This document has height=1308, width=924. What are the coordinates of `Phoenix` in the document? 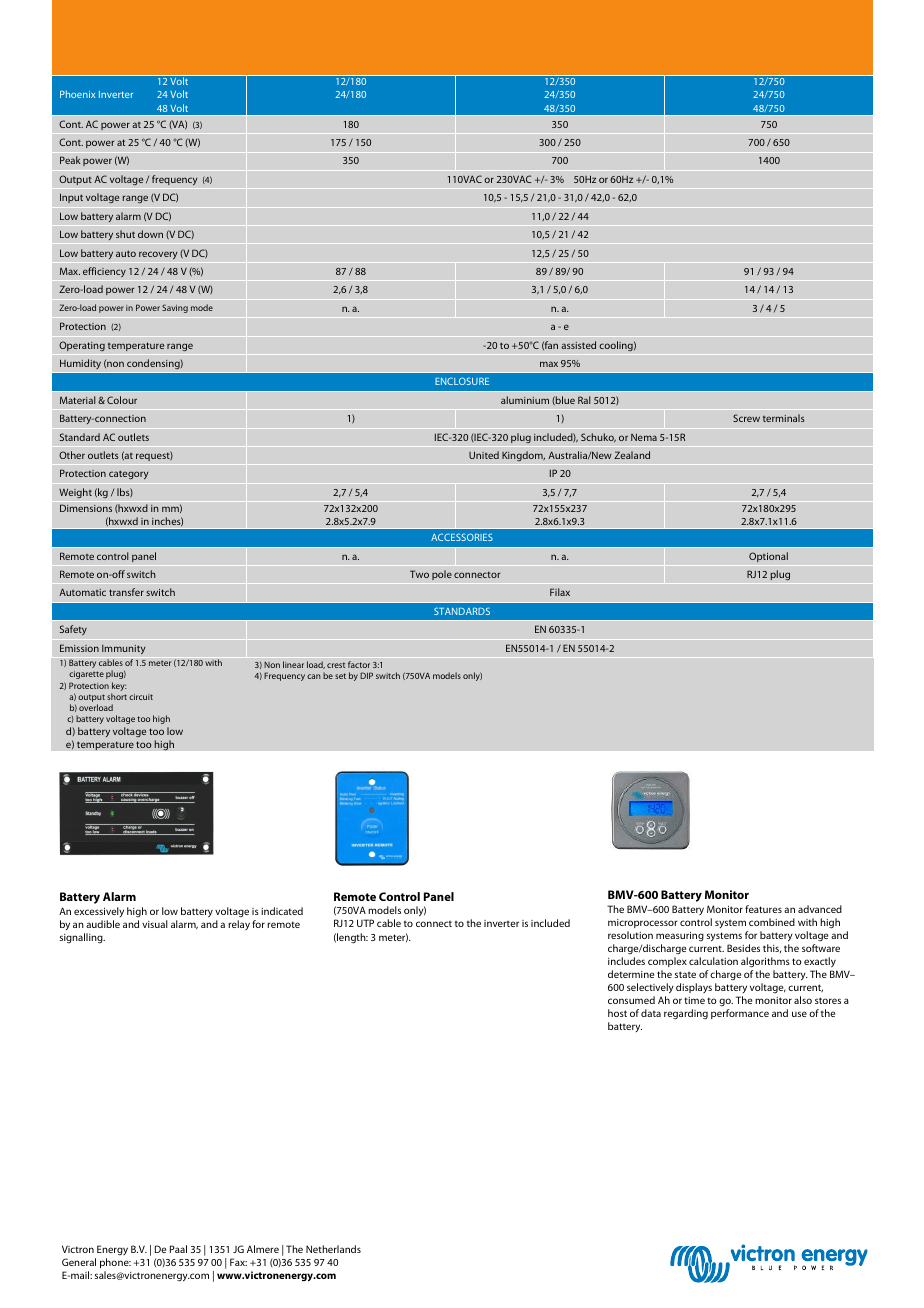 It's located at (77, 94).
